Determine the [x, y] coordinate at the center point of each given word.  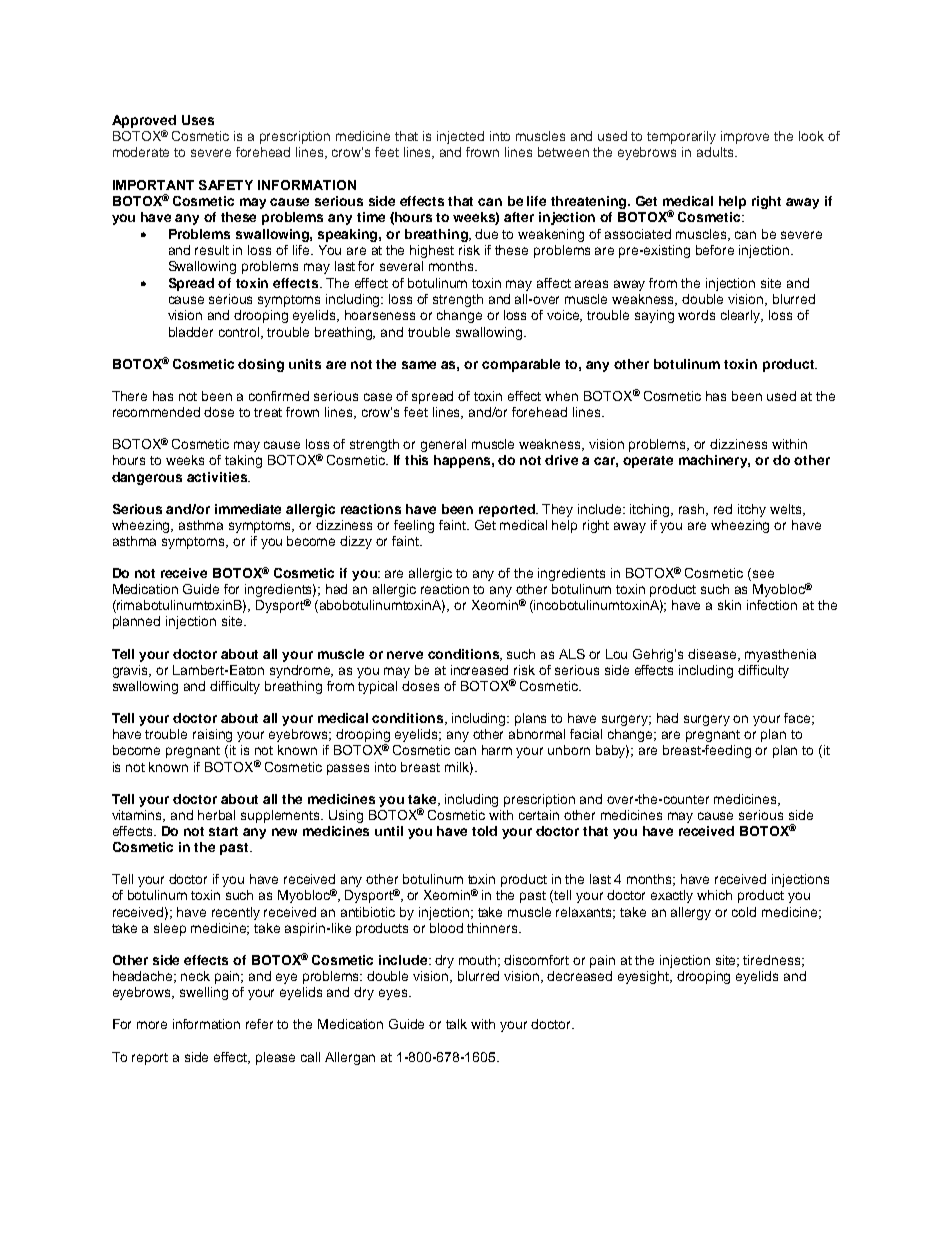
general [443, 445]
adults [716, 152]
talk [456, 1024]
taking [243, 461]
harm [497, 750]
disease [714, 655]
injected [460, 137]
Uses [198, 120]
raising [212, 735]
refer [259, 1024]
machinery [714, 461]
